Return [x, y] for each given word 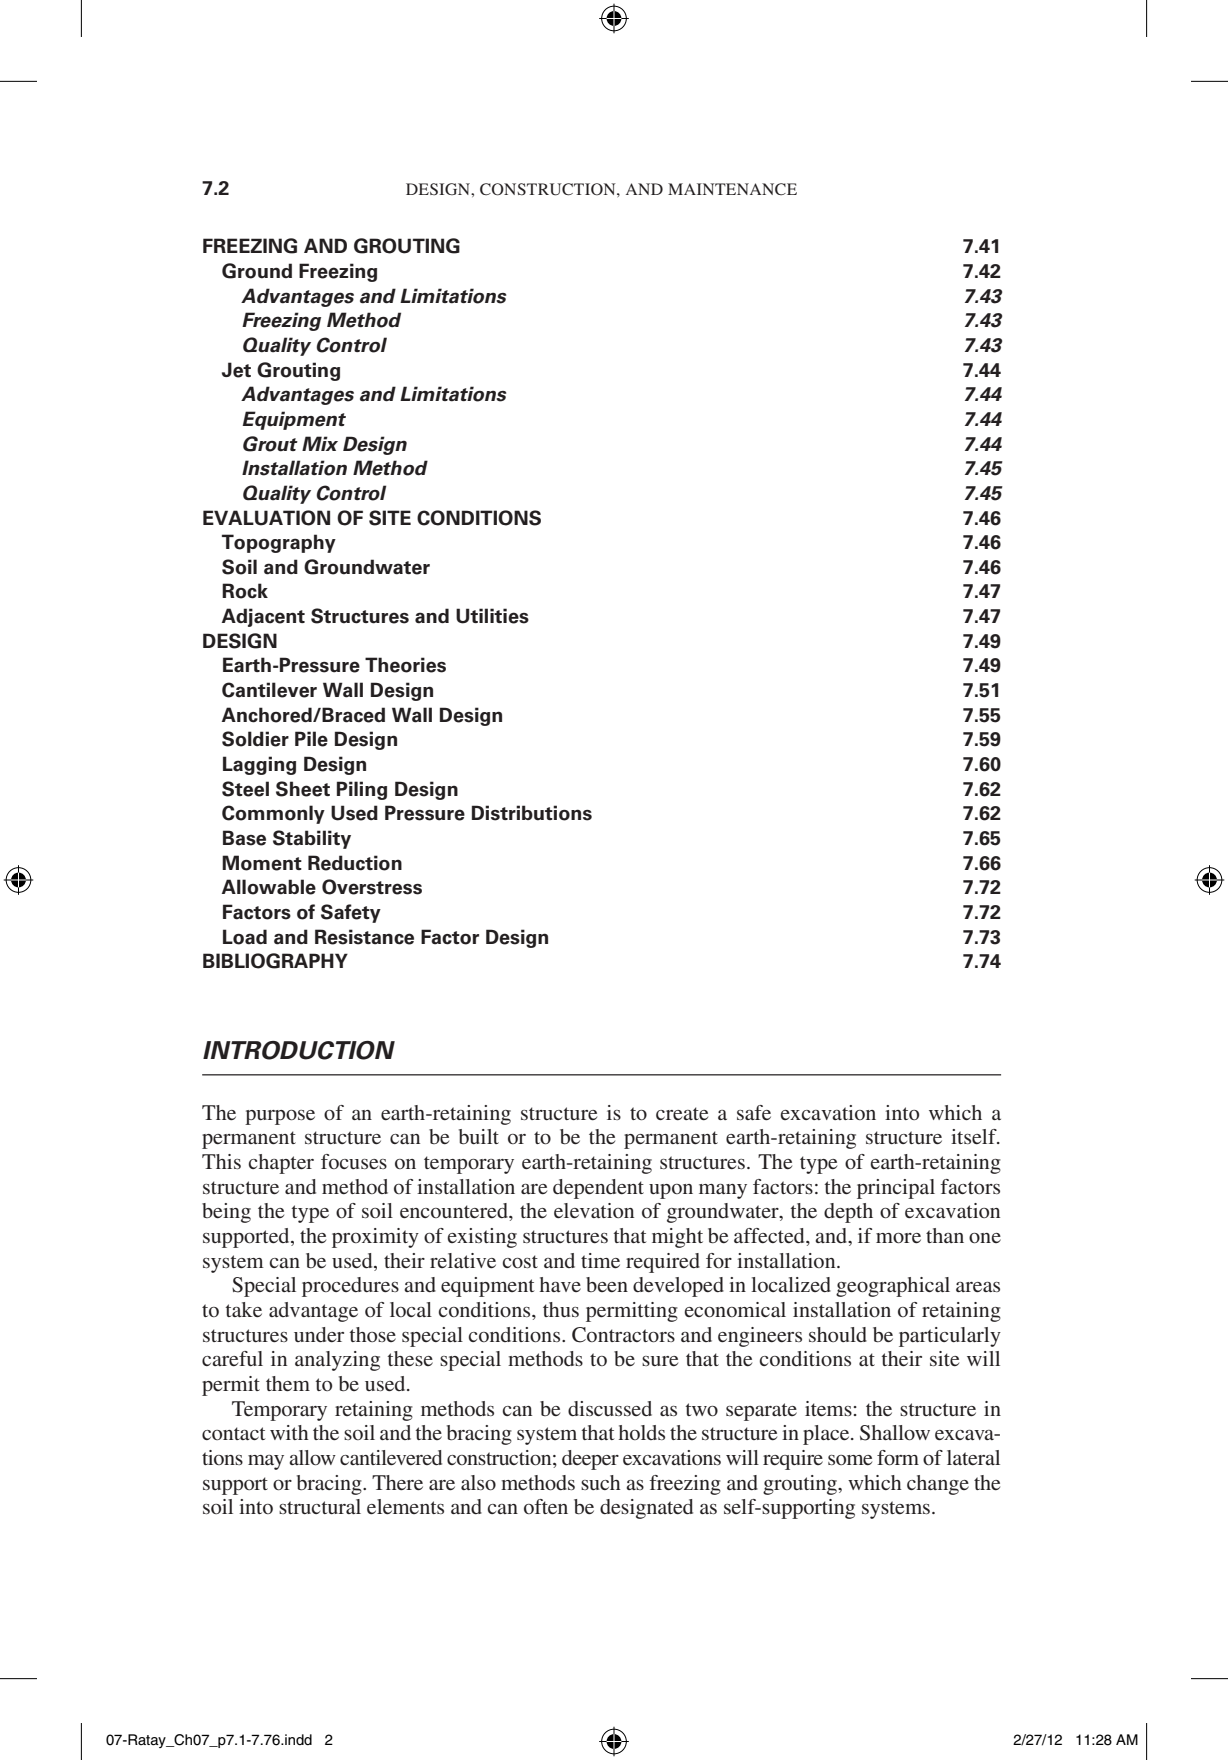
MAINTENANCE [732, 189]
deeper [590, 1460]
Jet [236, 370]
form [898, 1457]
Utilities [492, 616]
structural [320, 1506]
